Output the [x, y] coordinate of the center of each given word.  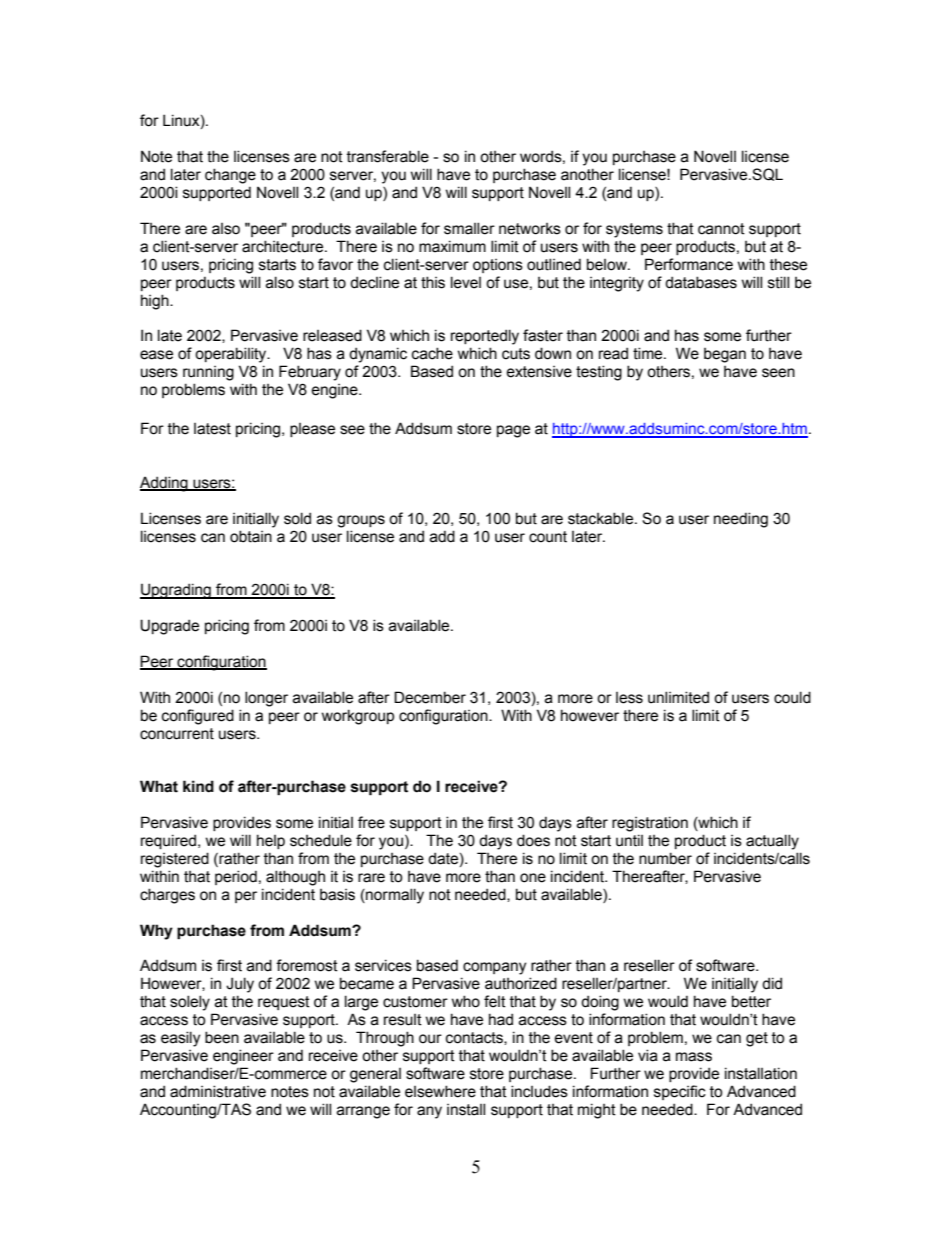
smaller [469, 228]
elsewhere [440, 1091]
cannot [721, 229]
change [230, 176]
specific [680, 1092]
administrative [218, 1091]
